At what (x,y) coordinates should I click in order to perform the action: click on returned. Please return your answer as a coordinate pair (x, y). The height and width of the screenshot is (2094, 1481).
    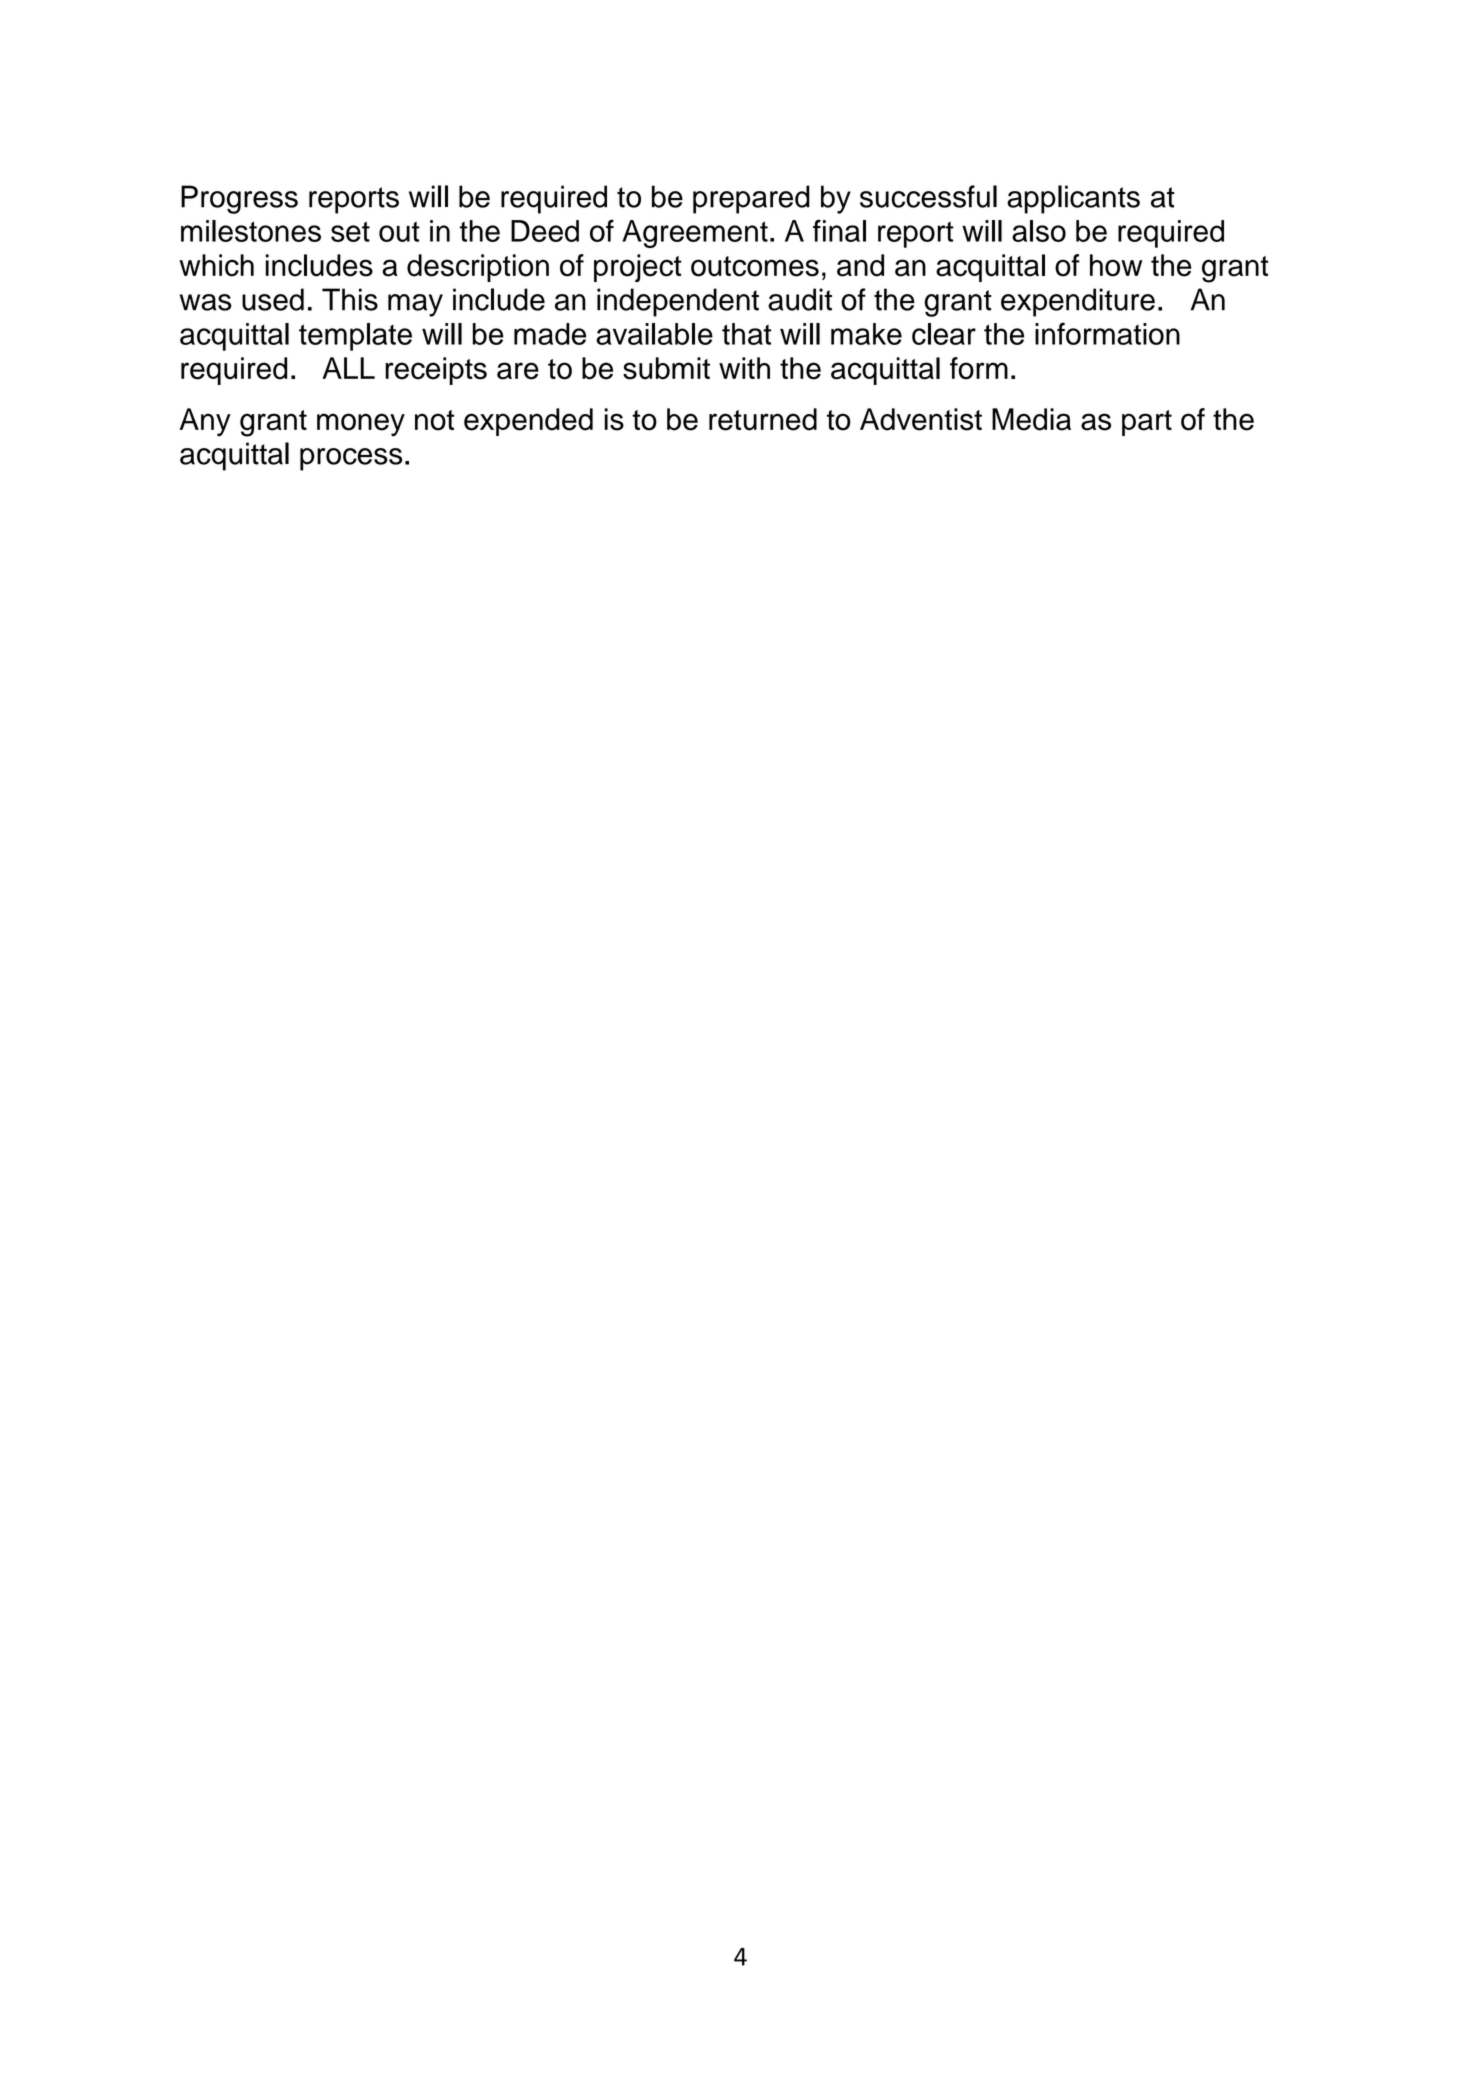
    Looking at the image, I should click on (763, 419).
